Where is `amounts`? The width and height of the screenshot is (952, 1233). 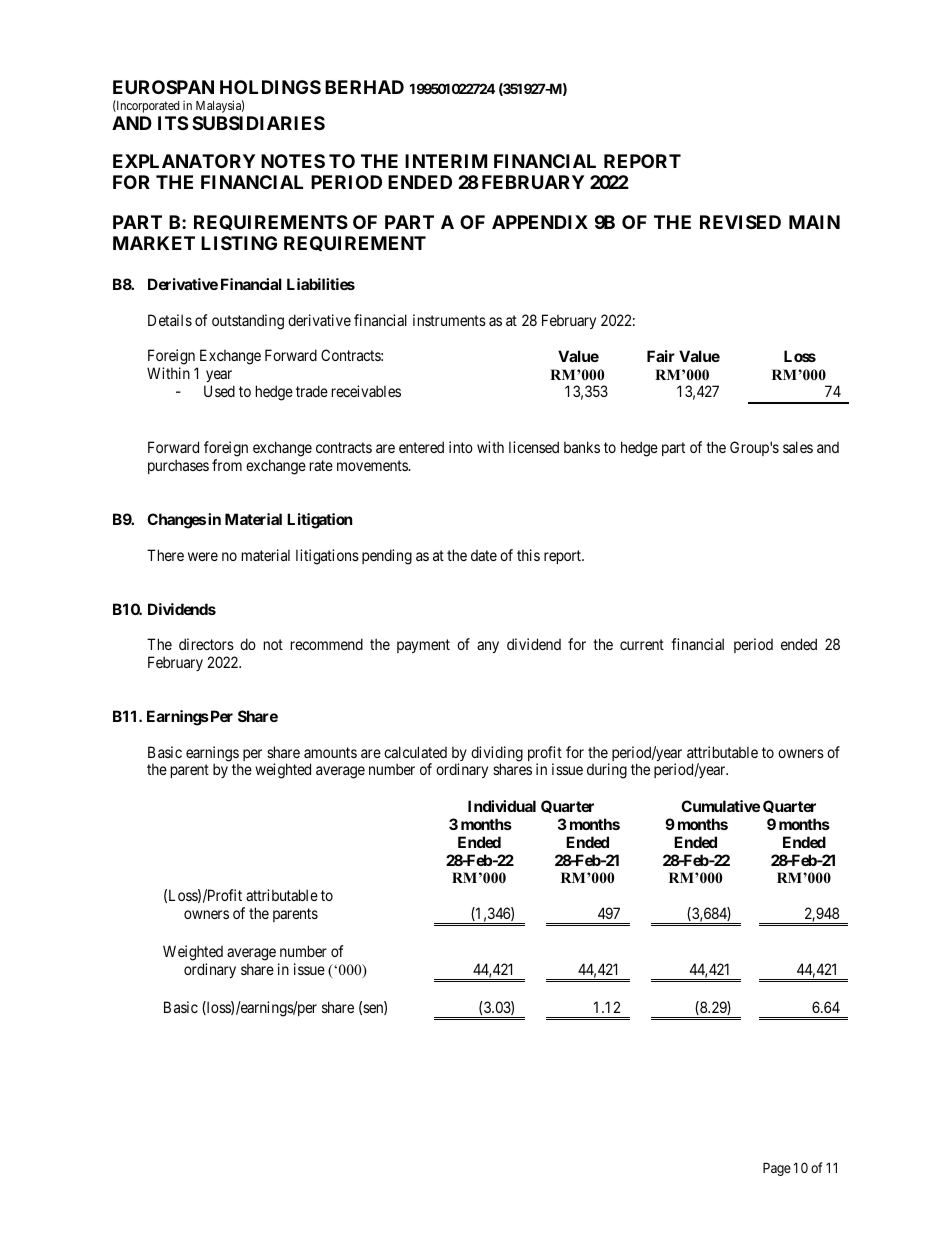 amounts is located at coordinates (330, 752).
